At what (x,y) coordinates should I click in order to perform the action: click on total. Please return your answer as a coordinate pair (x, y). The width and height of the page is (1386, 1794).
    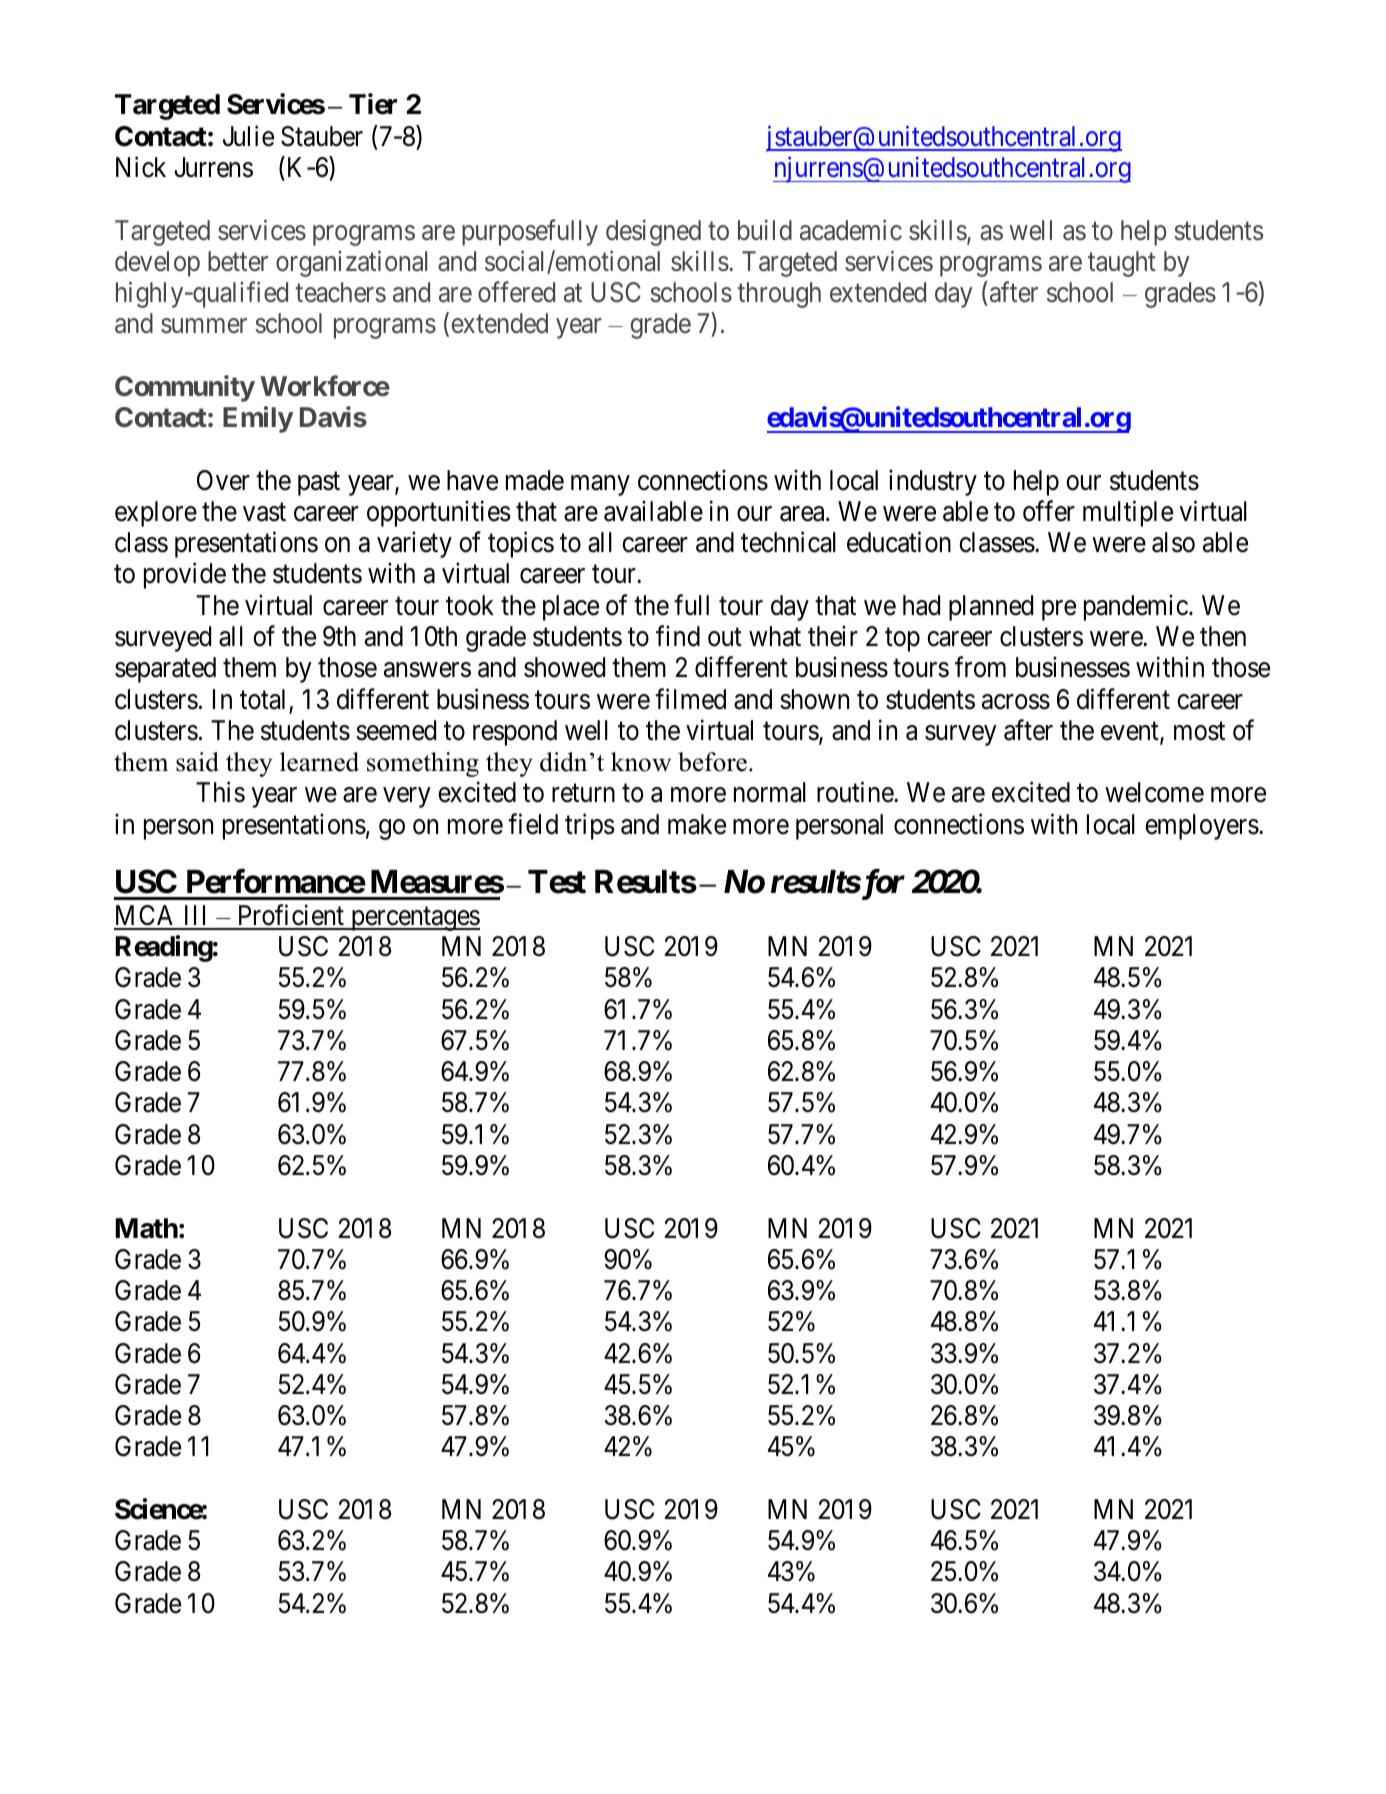
    Looking at the image, I should click on (262, 699).
